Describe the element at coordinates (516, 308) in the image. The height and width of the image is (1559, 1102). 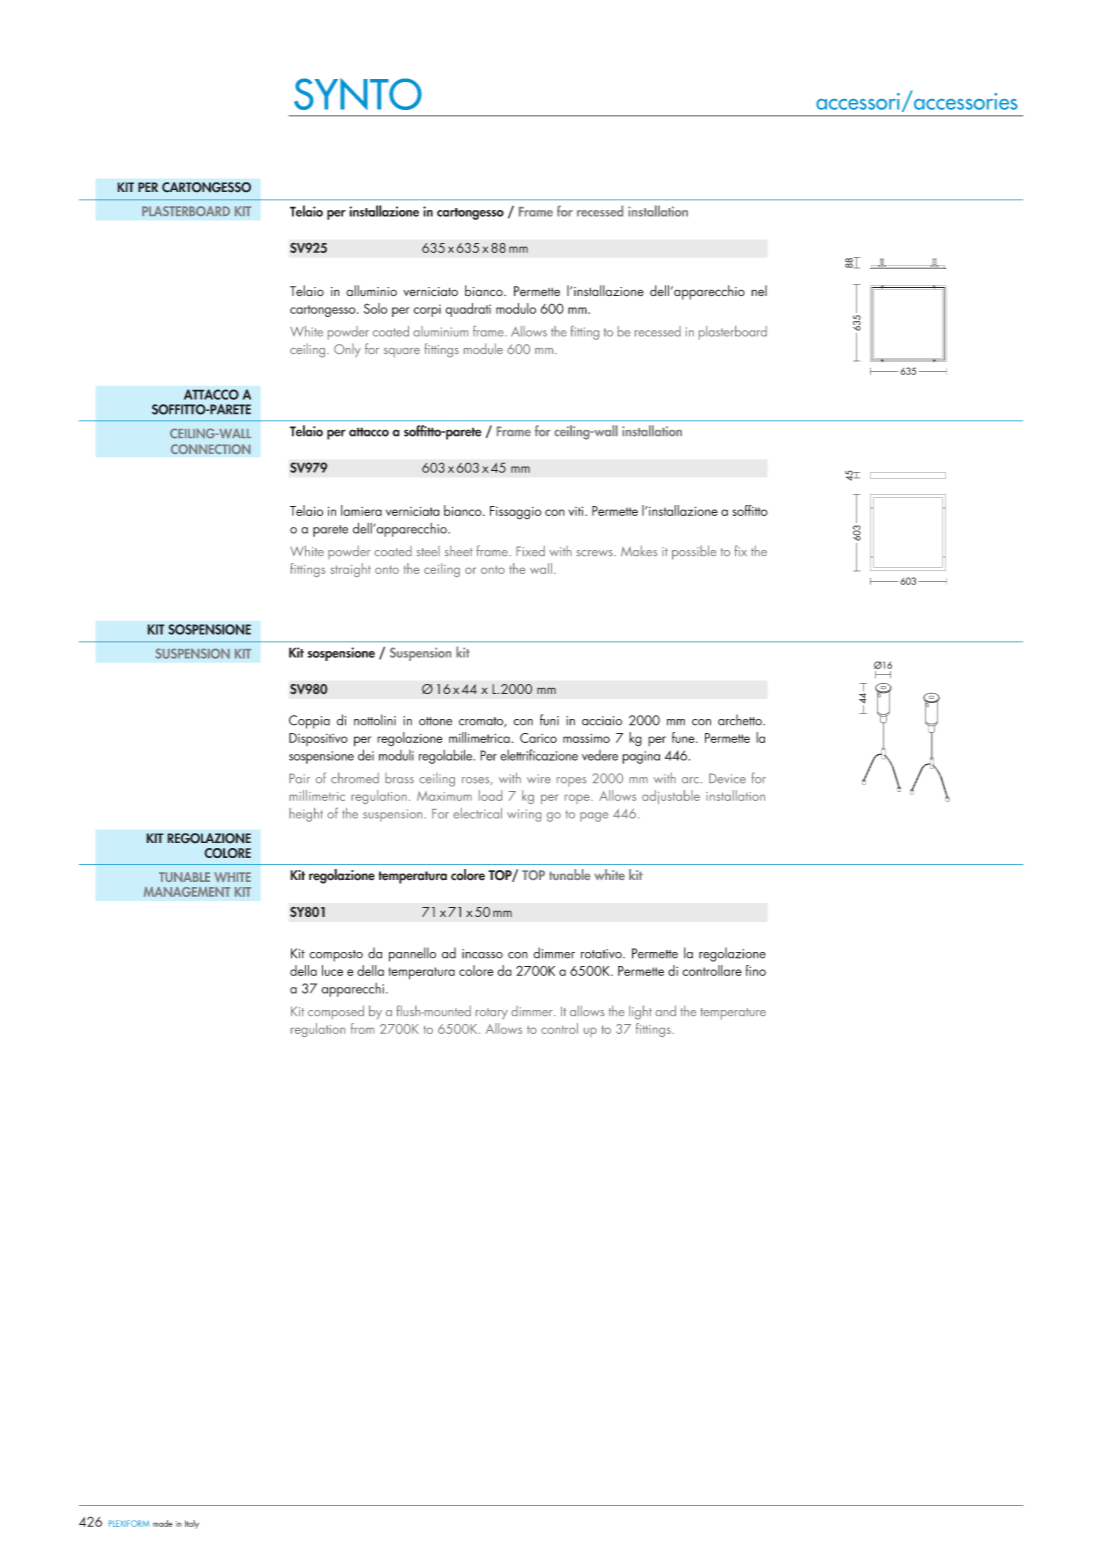
I see `modulo` at that location.
